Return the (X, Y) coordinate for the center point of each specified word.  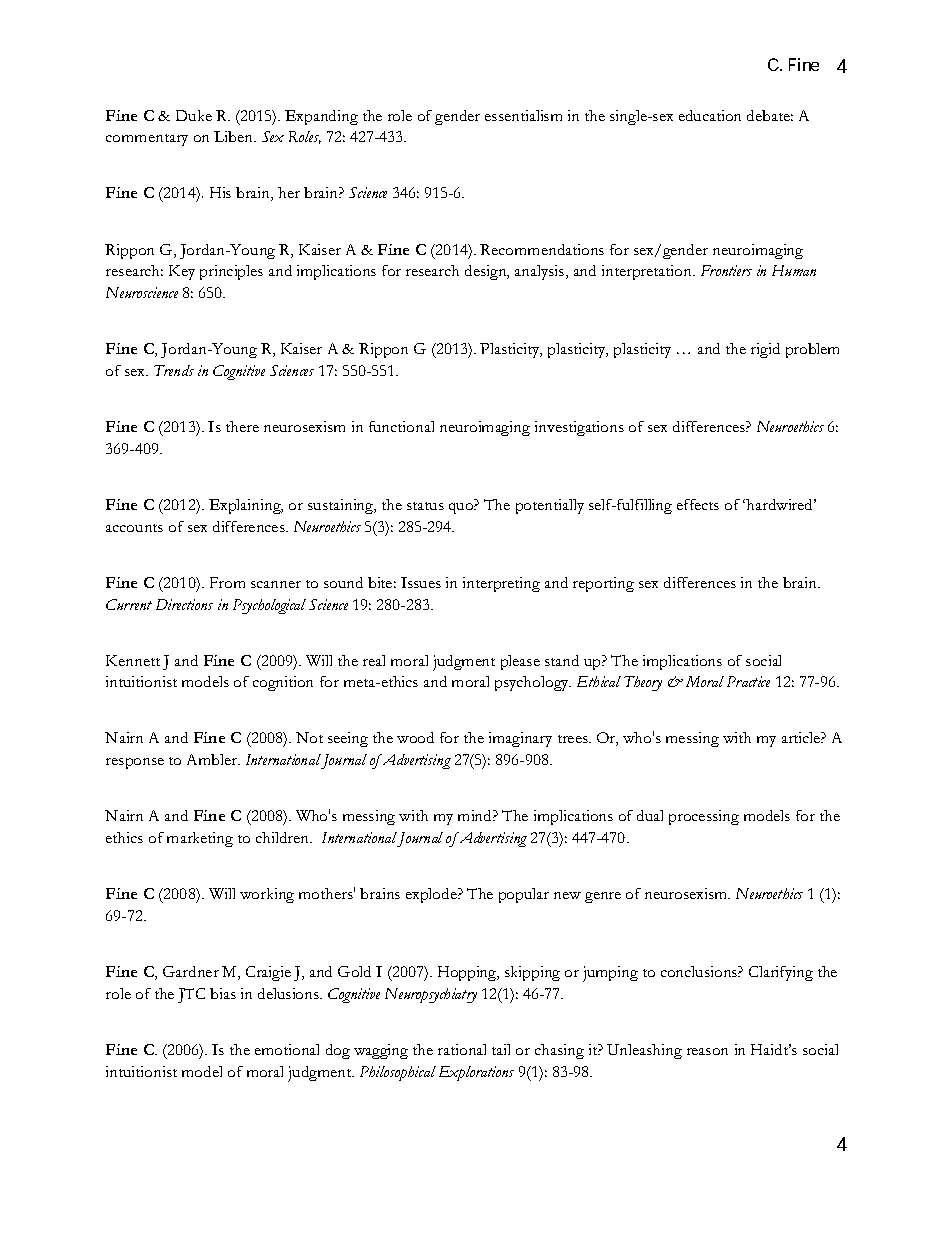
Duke (194, 115)
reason (707, 1051)
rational (462, 1049)
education (710, 115)
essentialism (523, 115)
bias (223, 993)
